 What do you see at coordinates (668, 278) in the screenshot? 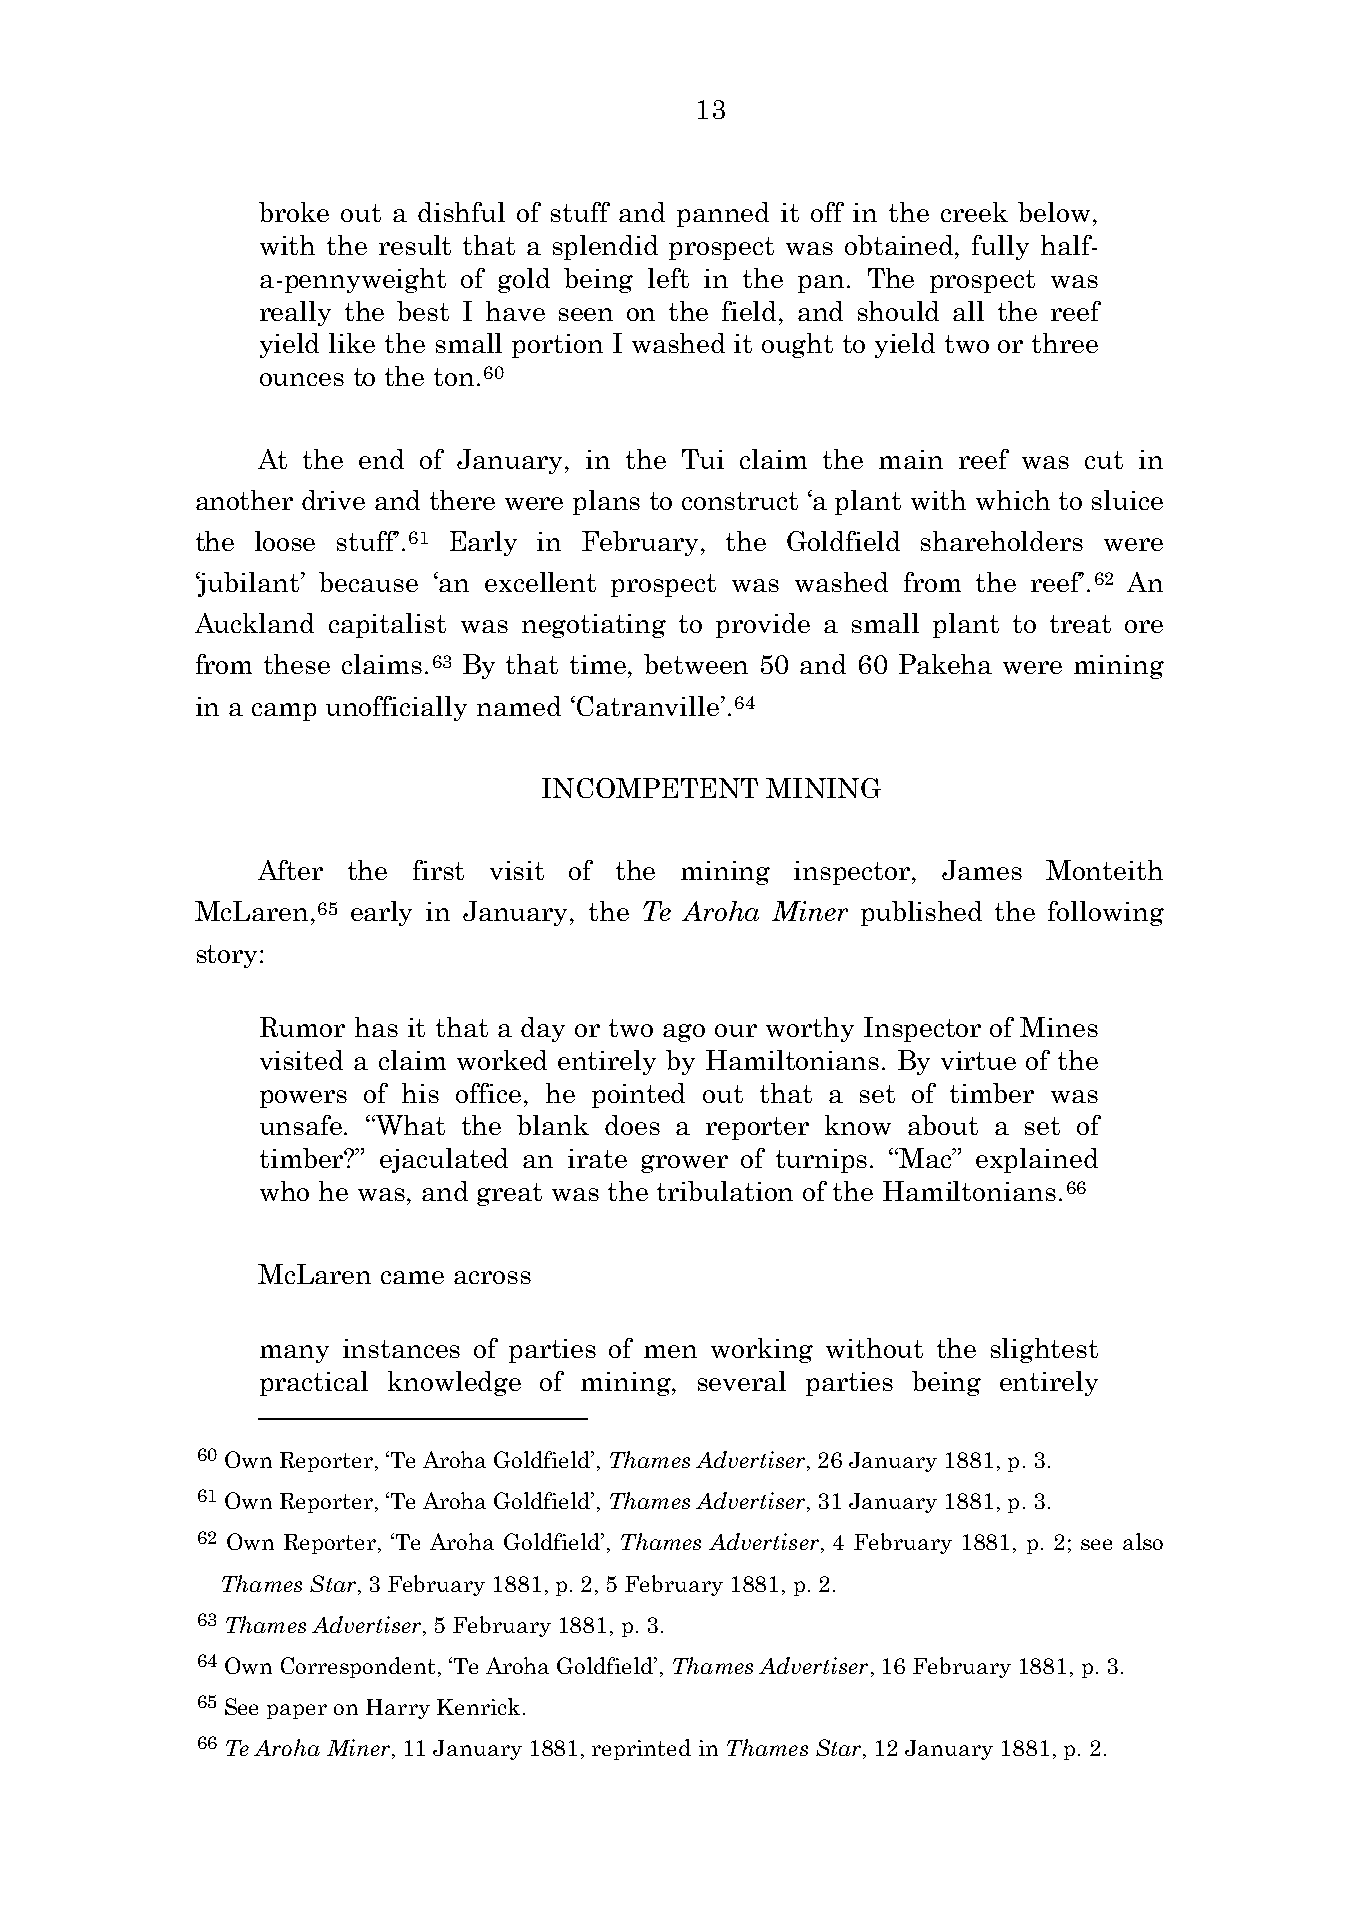
I see `left` at bounding box center [668, 278].
